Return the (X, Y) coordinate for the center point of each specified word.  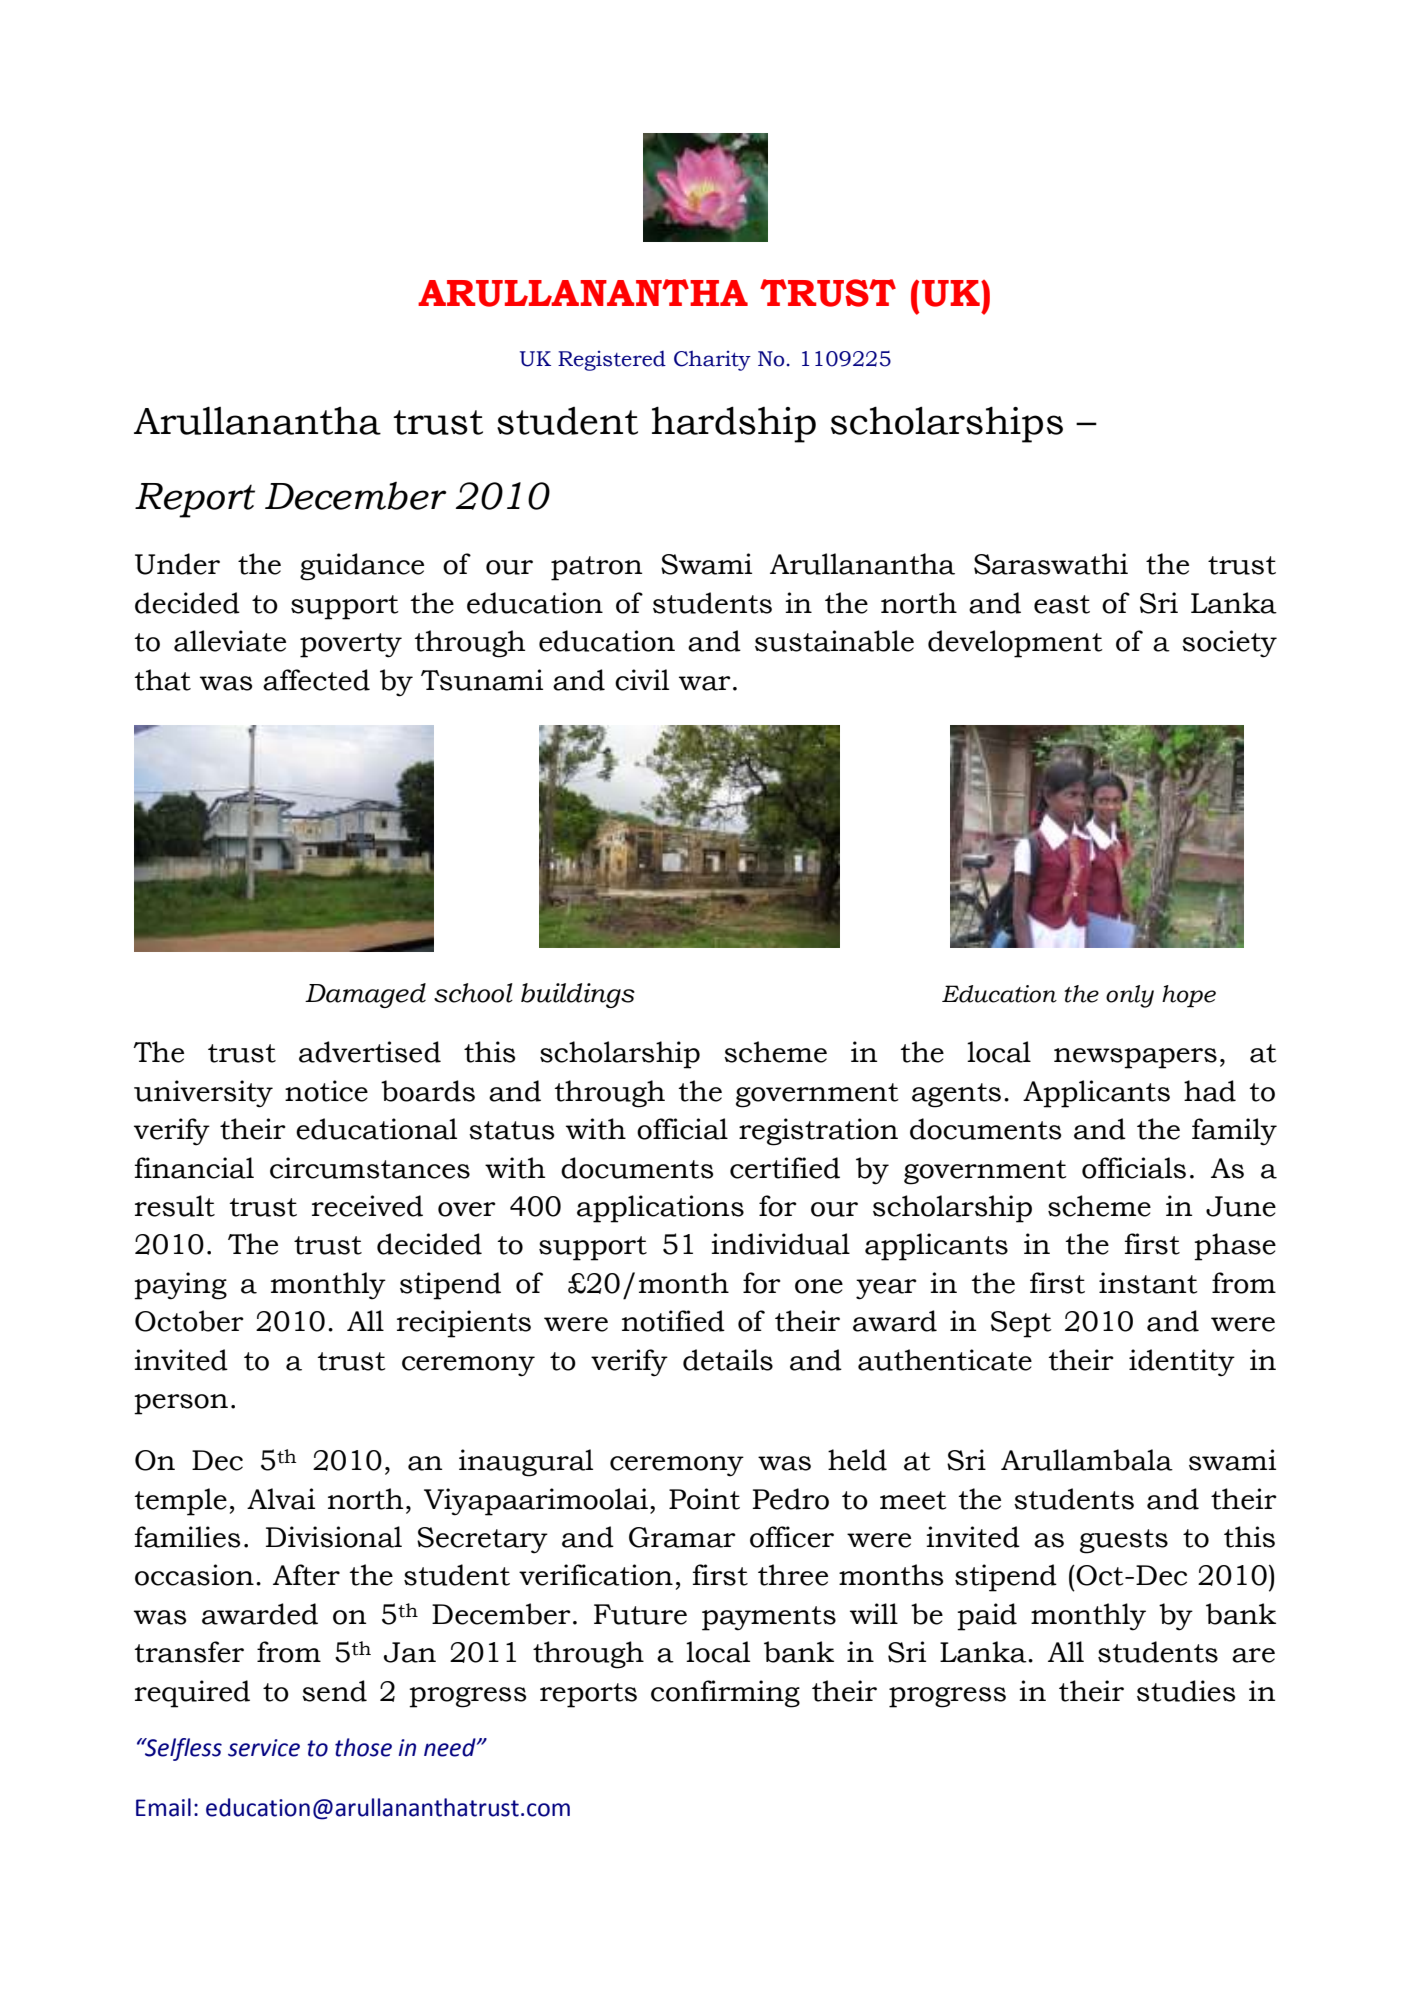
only (1130, 996)
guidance (362, 567)
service (264, 1748)
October (189, 1321)
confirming (725, 1694)
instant (1148, 1283)
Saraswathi (1051, 564)
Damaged (365, 995)
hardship (734, 424)
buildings (578, 995)
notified (673, 1321)
